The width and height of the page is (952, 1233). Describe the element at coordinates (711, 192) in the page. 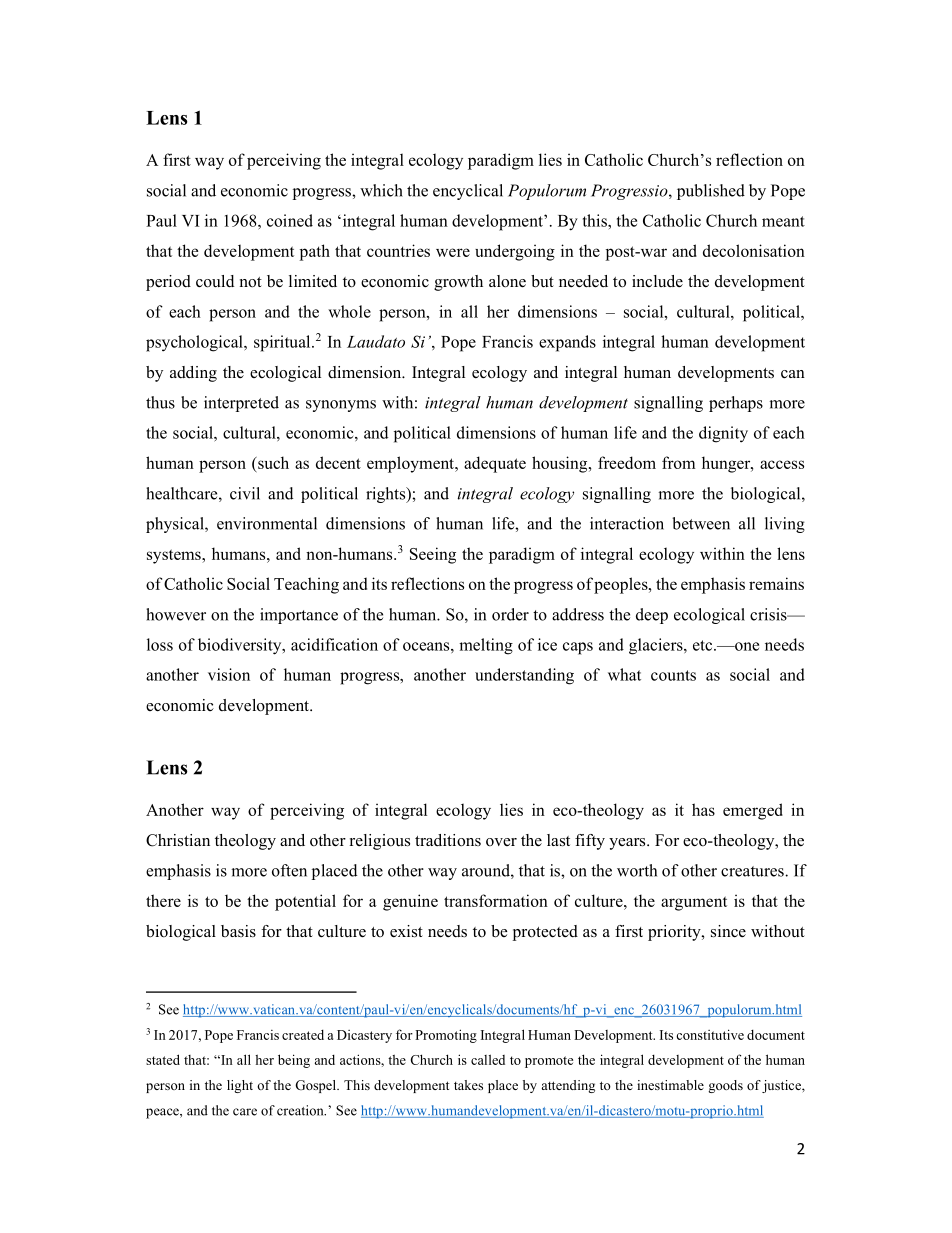

I see `published` at that location.
